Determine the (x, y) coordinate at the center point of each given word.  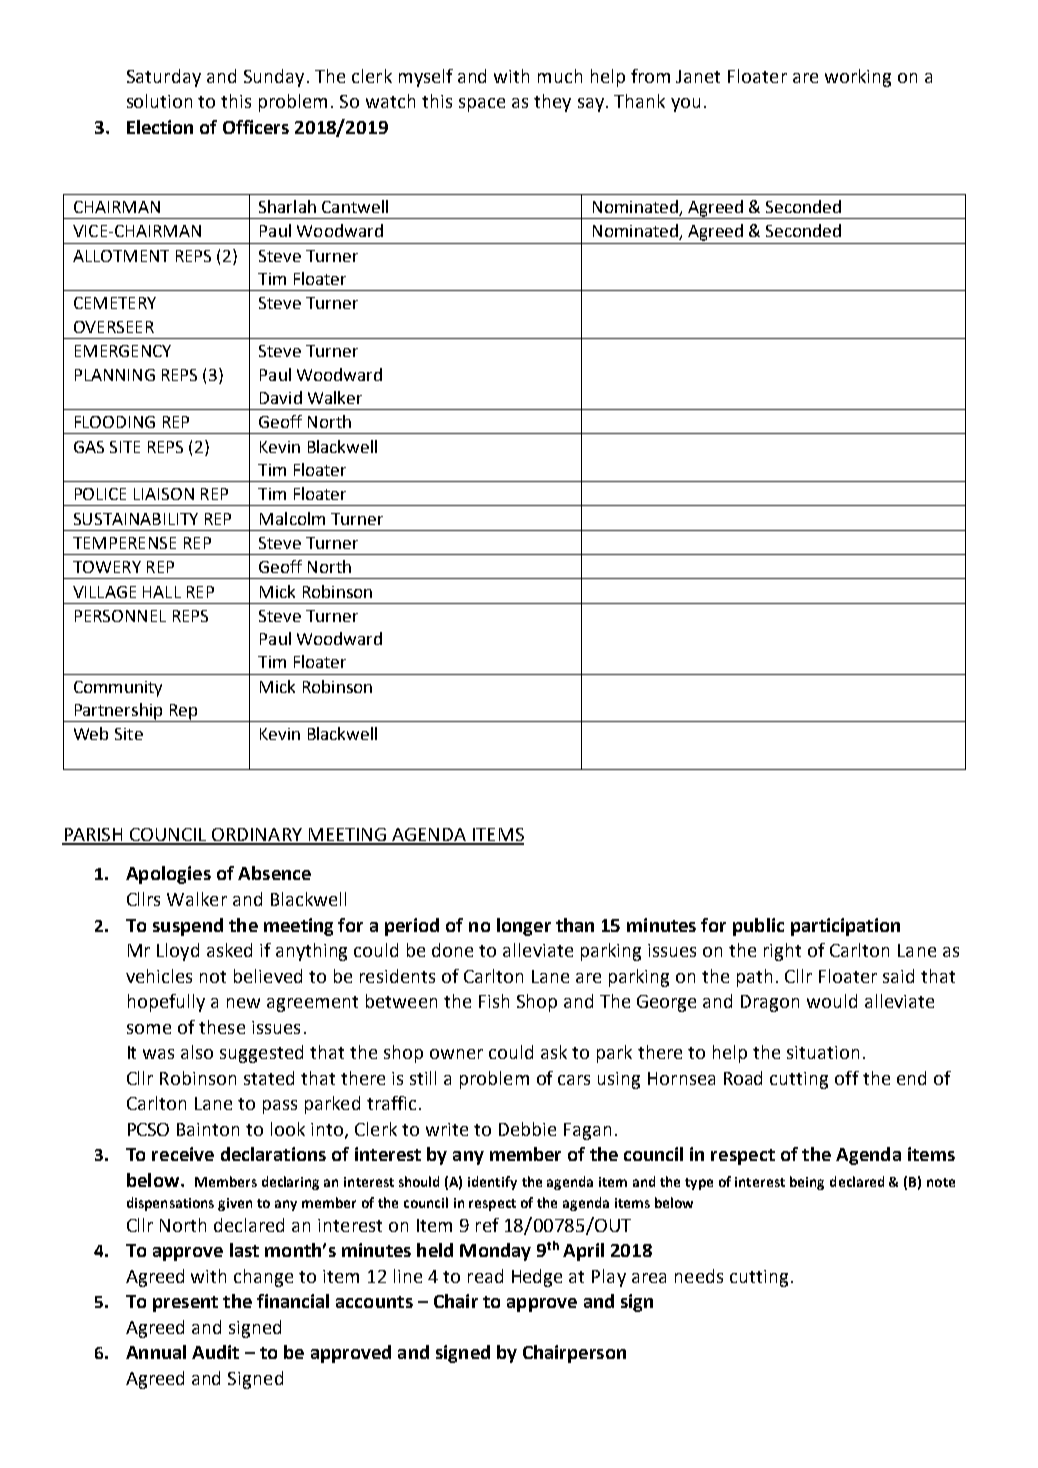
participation (845, 927)
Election (160, 127)
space (482, 105)
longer (524, 927)
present (185, 1304)
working (858, 78)
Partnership (118, 712)
